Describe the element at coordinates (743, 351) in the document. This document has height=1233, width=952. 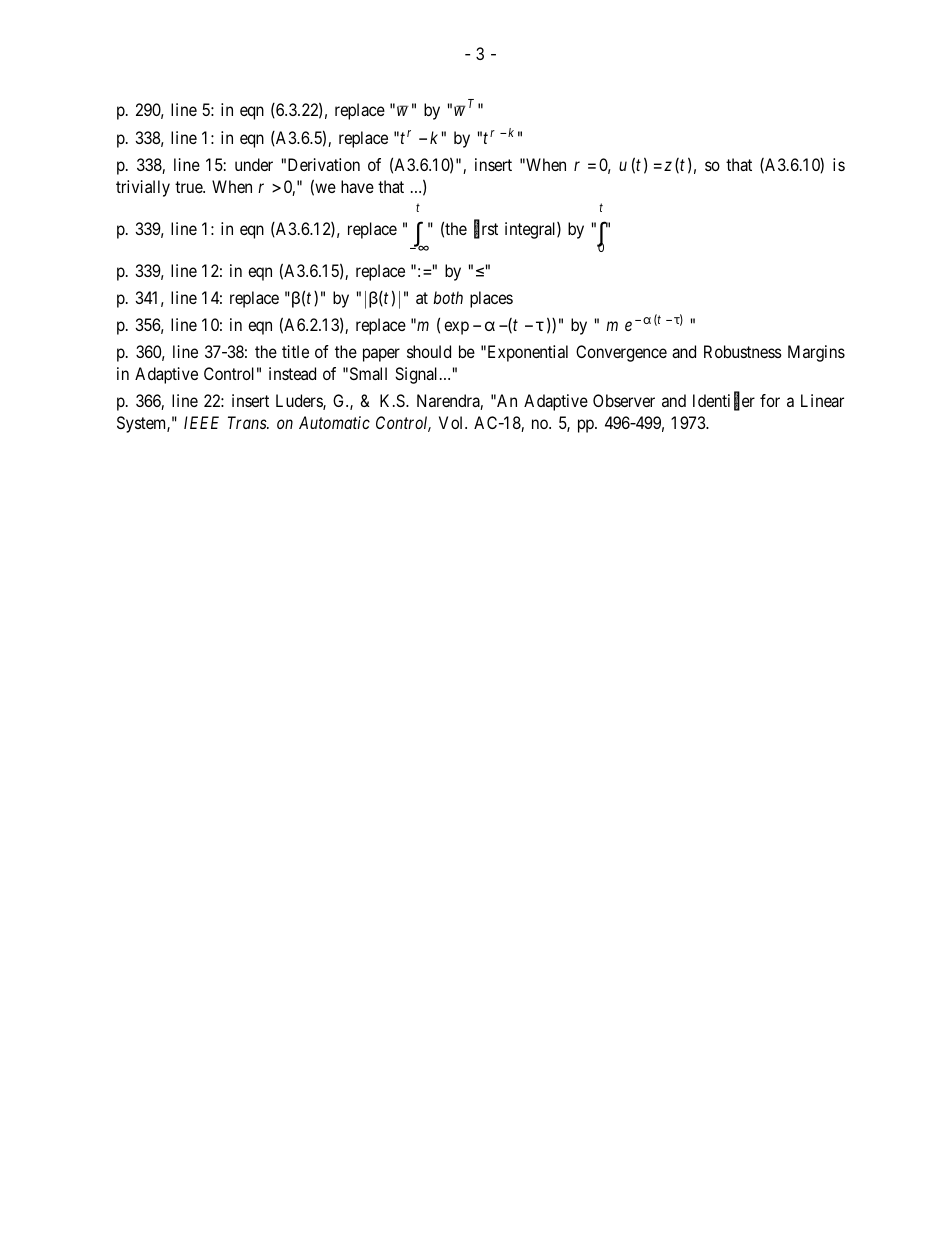
I see `Robustness` at that location.
